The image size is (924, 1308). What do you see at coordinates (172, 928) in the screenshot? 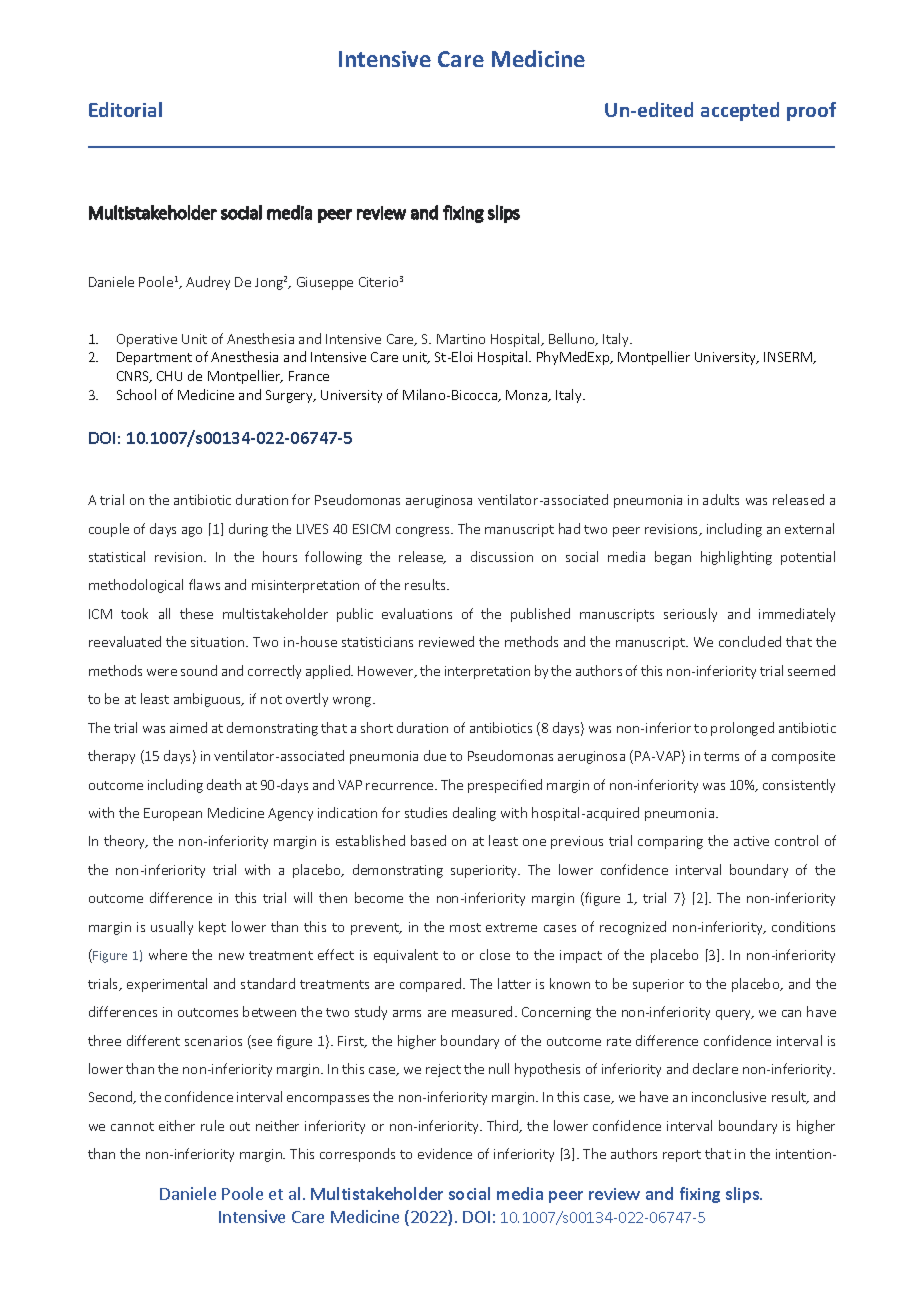
I see `usually` at bounding box center [172, 928].
